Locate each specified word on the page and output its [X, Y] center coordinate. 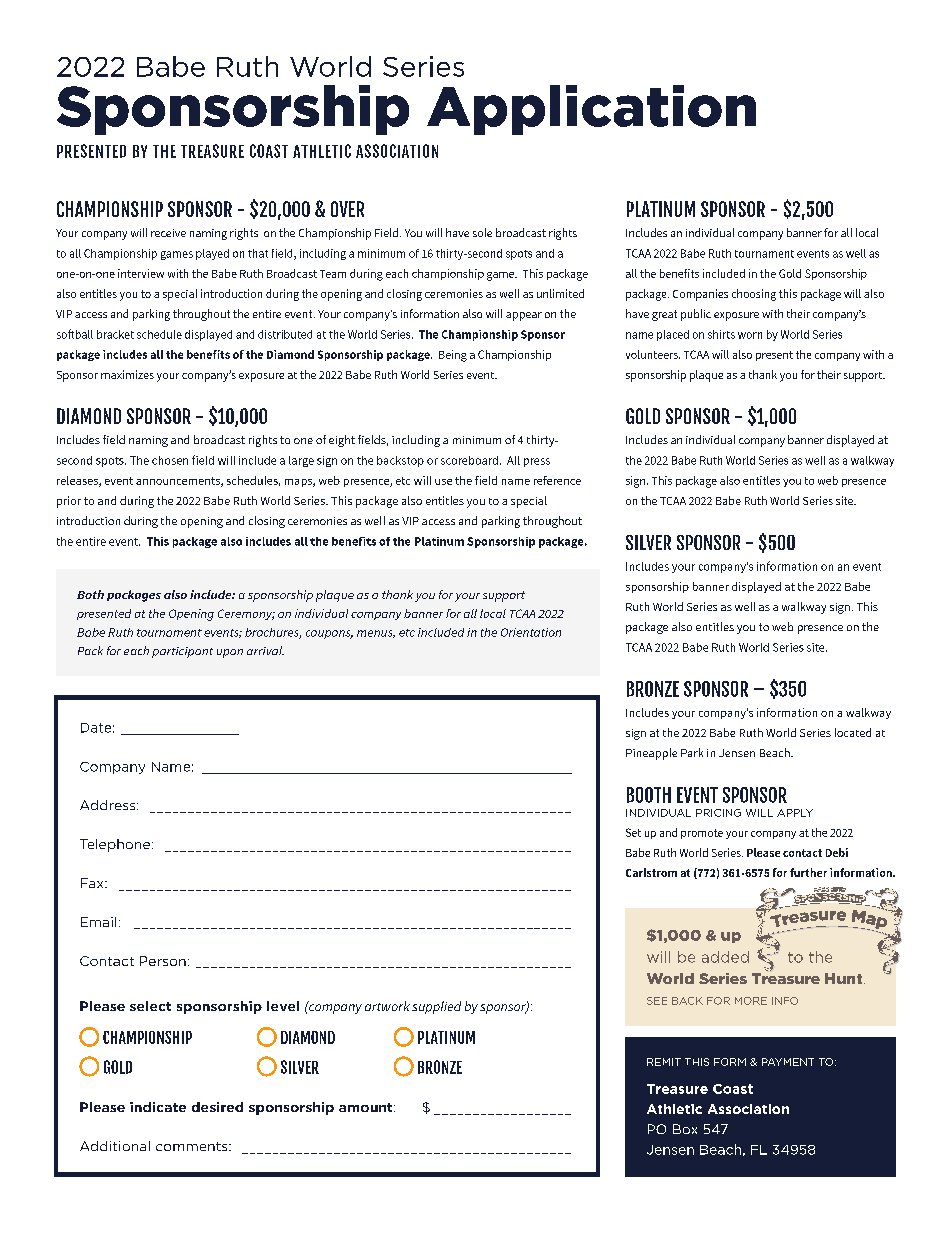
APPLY [795, 813]
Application [591, 110]
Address [109, 805]
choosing [754, 295]
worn [750, 335]
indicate [158, 1107]
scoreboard [469, 460]
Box [685, 1129]
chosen [170, 460]
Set [633, 832]
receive [168, 233]
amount [367, 1107]
